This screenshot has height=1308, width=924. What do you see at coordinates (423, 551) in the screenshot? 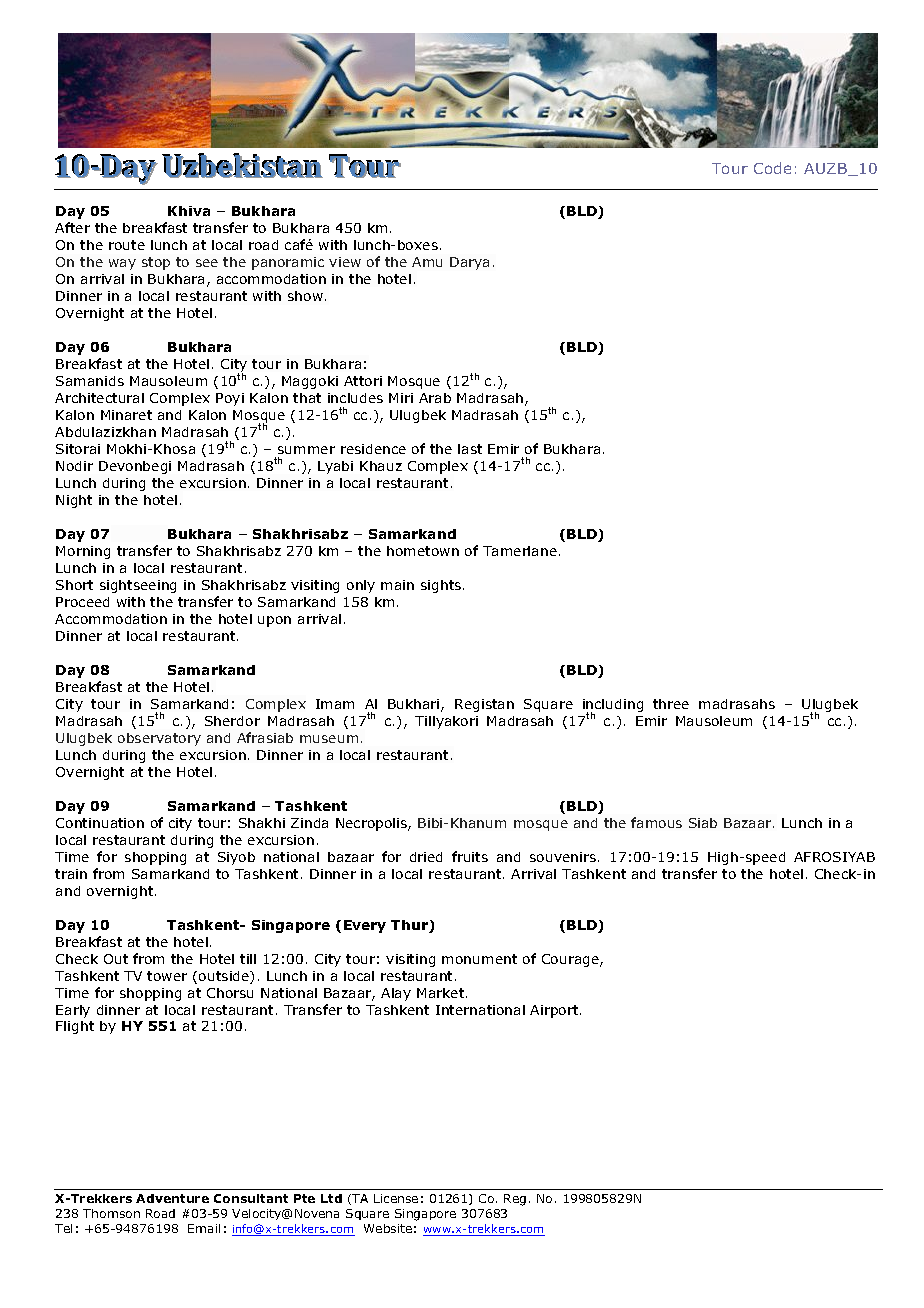
I see `hometown` at bounding box center [423, 551].
